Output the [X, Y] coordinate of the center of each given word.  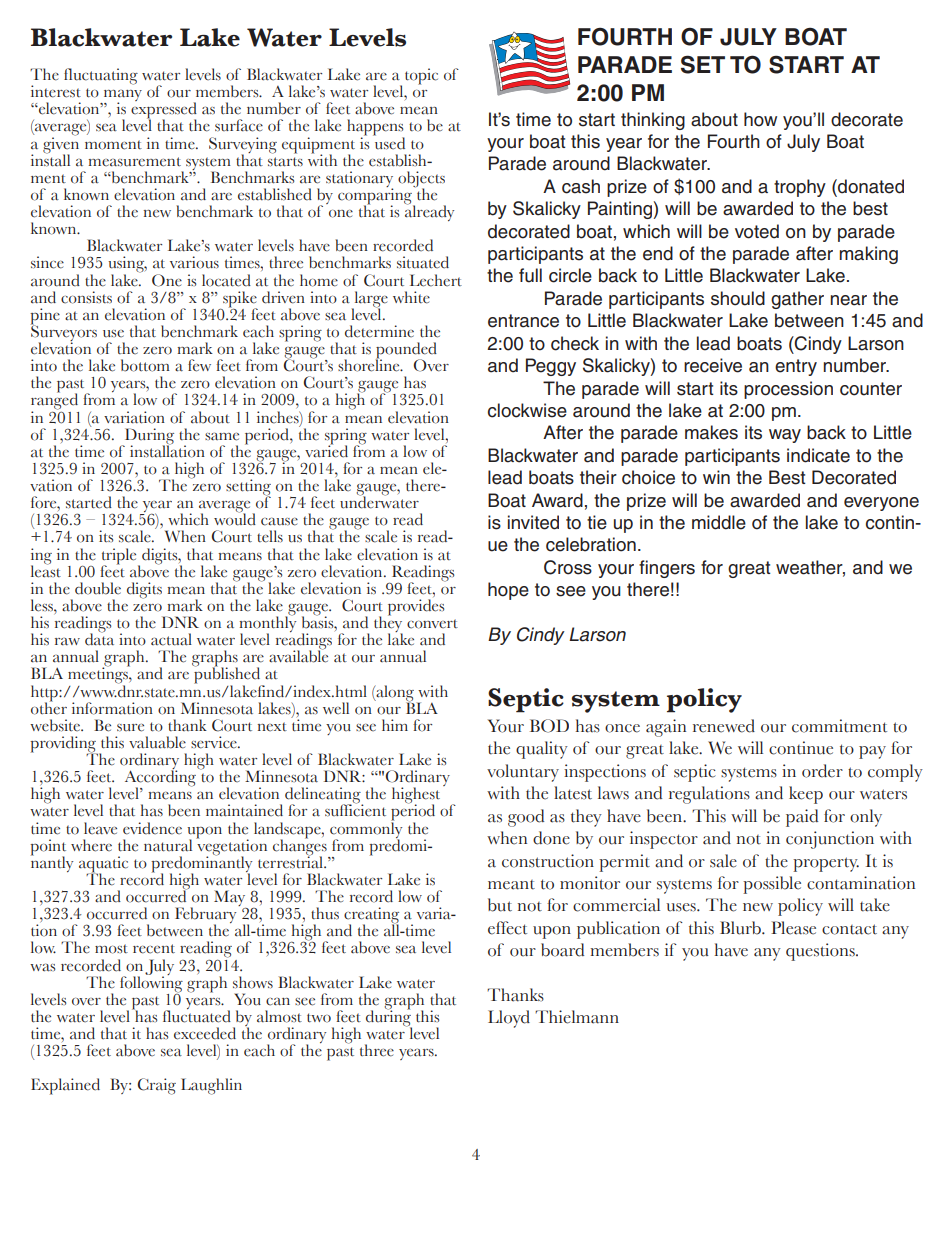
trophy [800, 188]
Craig [156, 1086]
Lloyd [509, 1019]
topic [421, 76]
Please [793, 928]
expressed [164, 110]
